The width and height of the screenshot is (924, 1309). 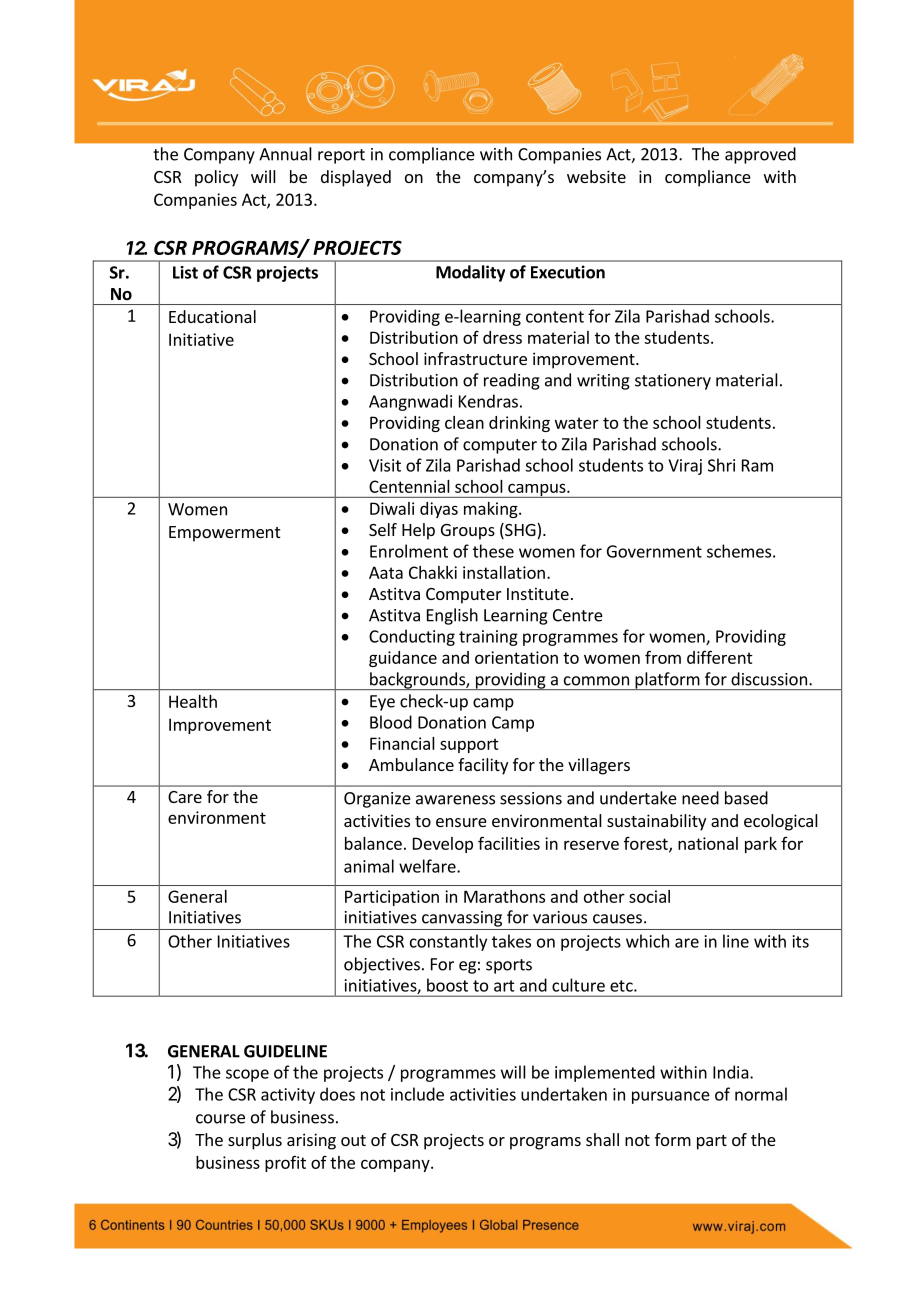 I want to click on website, so click(x=596, y=176).
